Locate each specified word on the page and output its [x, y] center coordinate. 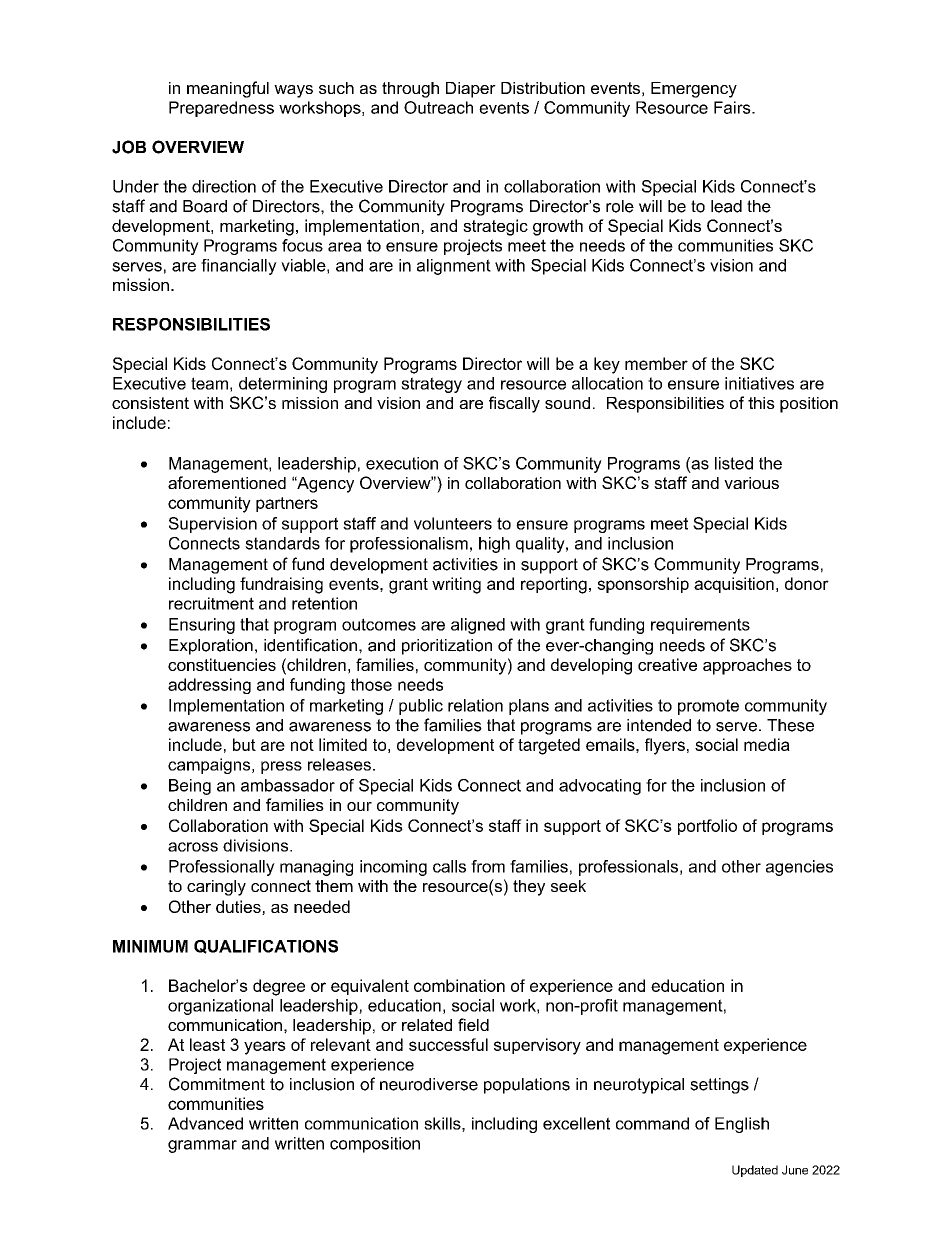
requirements [700, 626]
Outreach [438, 107]
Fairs [733, 107]
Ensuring [202, 626]
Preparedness [221, 109]
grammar [202, 1146]
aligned [478, 626]
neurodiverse [429, 1084]
